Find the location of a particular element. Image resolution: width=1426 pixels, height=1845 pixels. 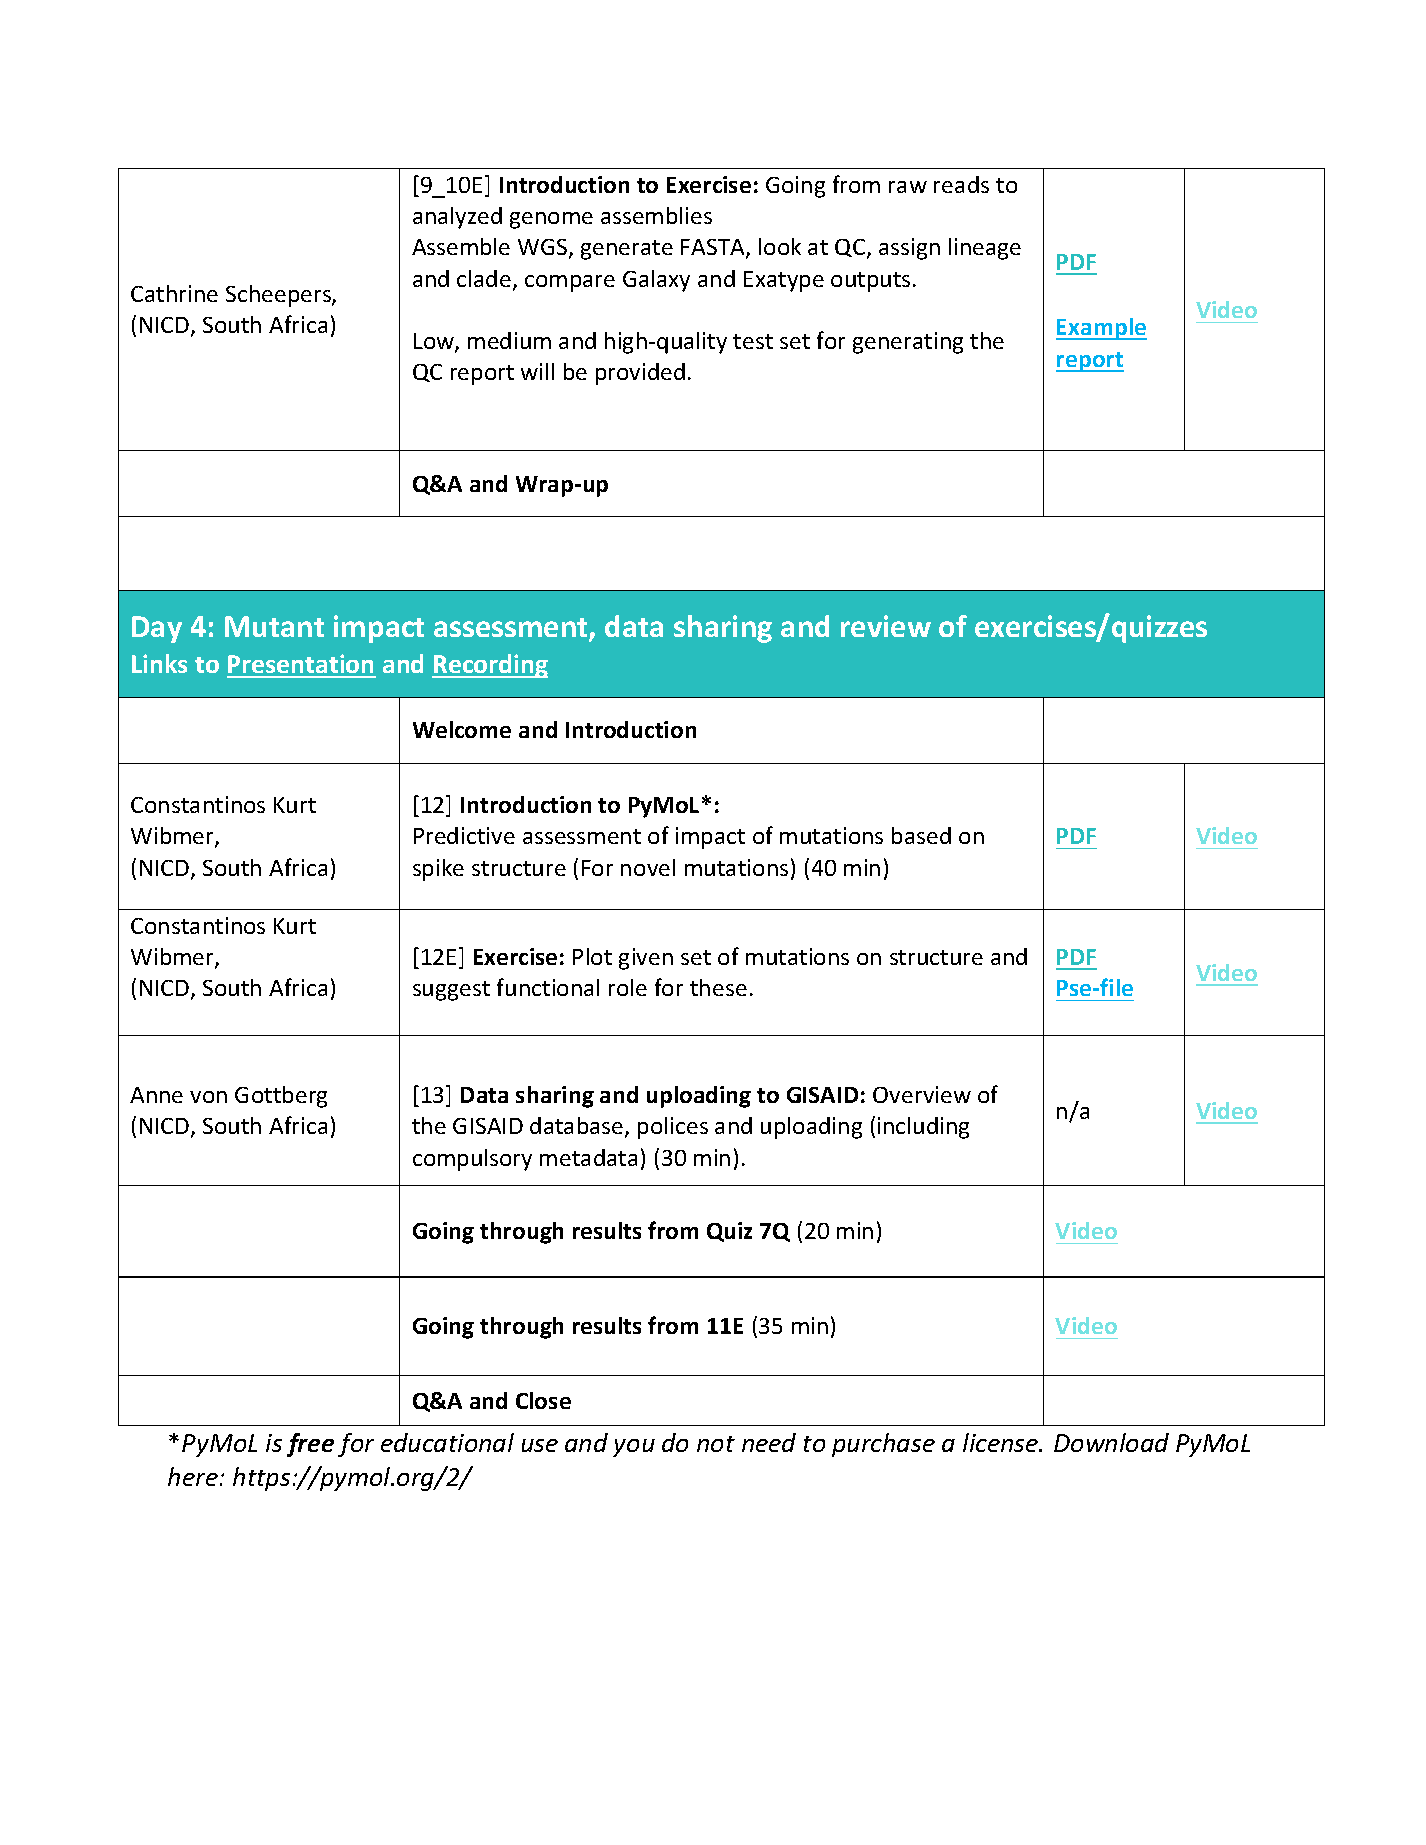

based is located at coordinates (921, 835).
